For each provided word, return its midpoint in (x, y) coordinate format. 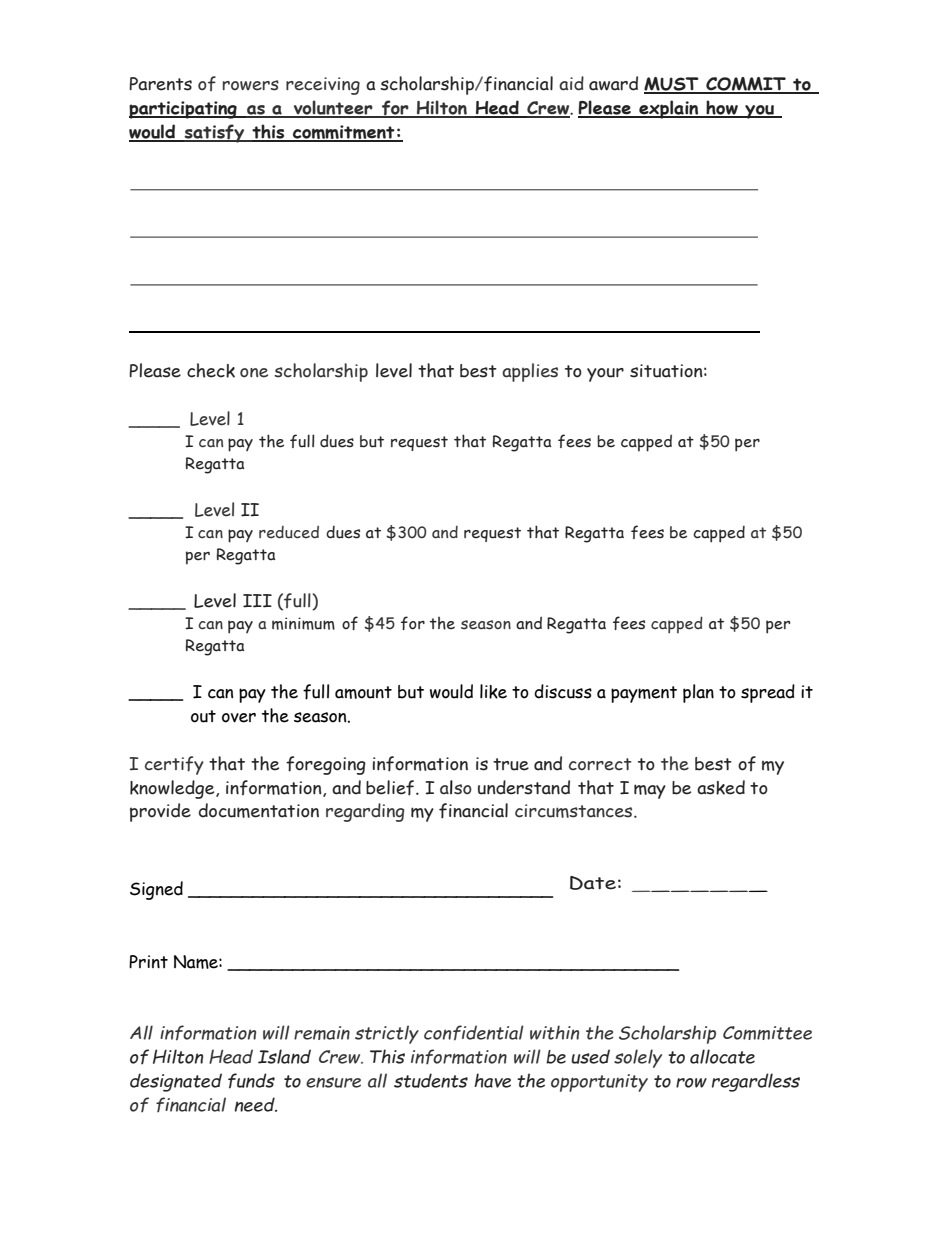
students (431, 1080)
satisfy (214, 133)
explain (669, 109)
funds (251, 1081)
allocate (722, 1056)
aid (571, 83)
